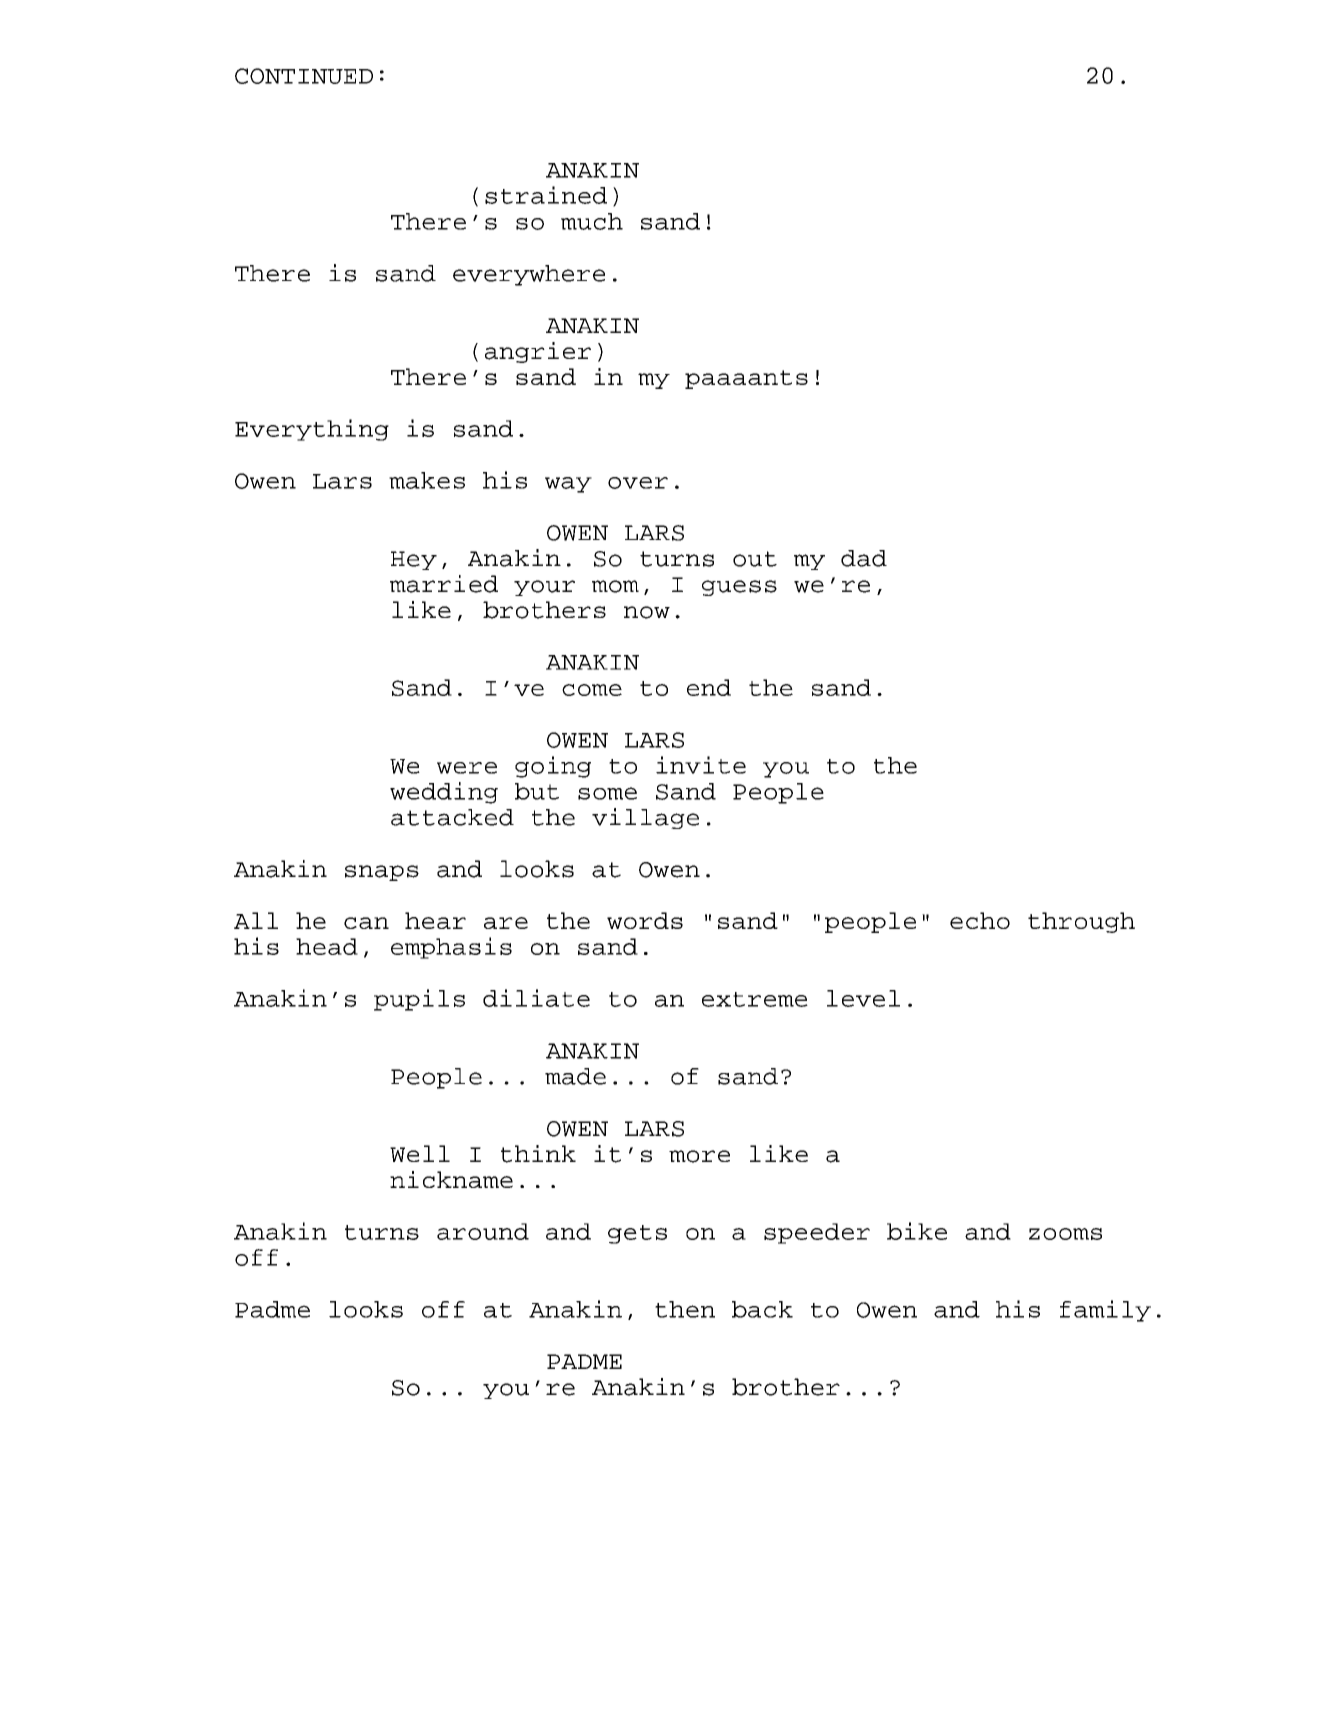 Image resolution: width=1326 pixels, height=1716 pixels. What do you see at coordinates (592, 221) in the screenshot?
I see `much` at bounding box center [592, 221].
